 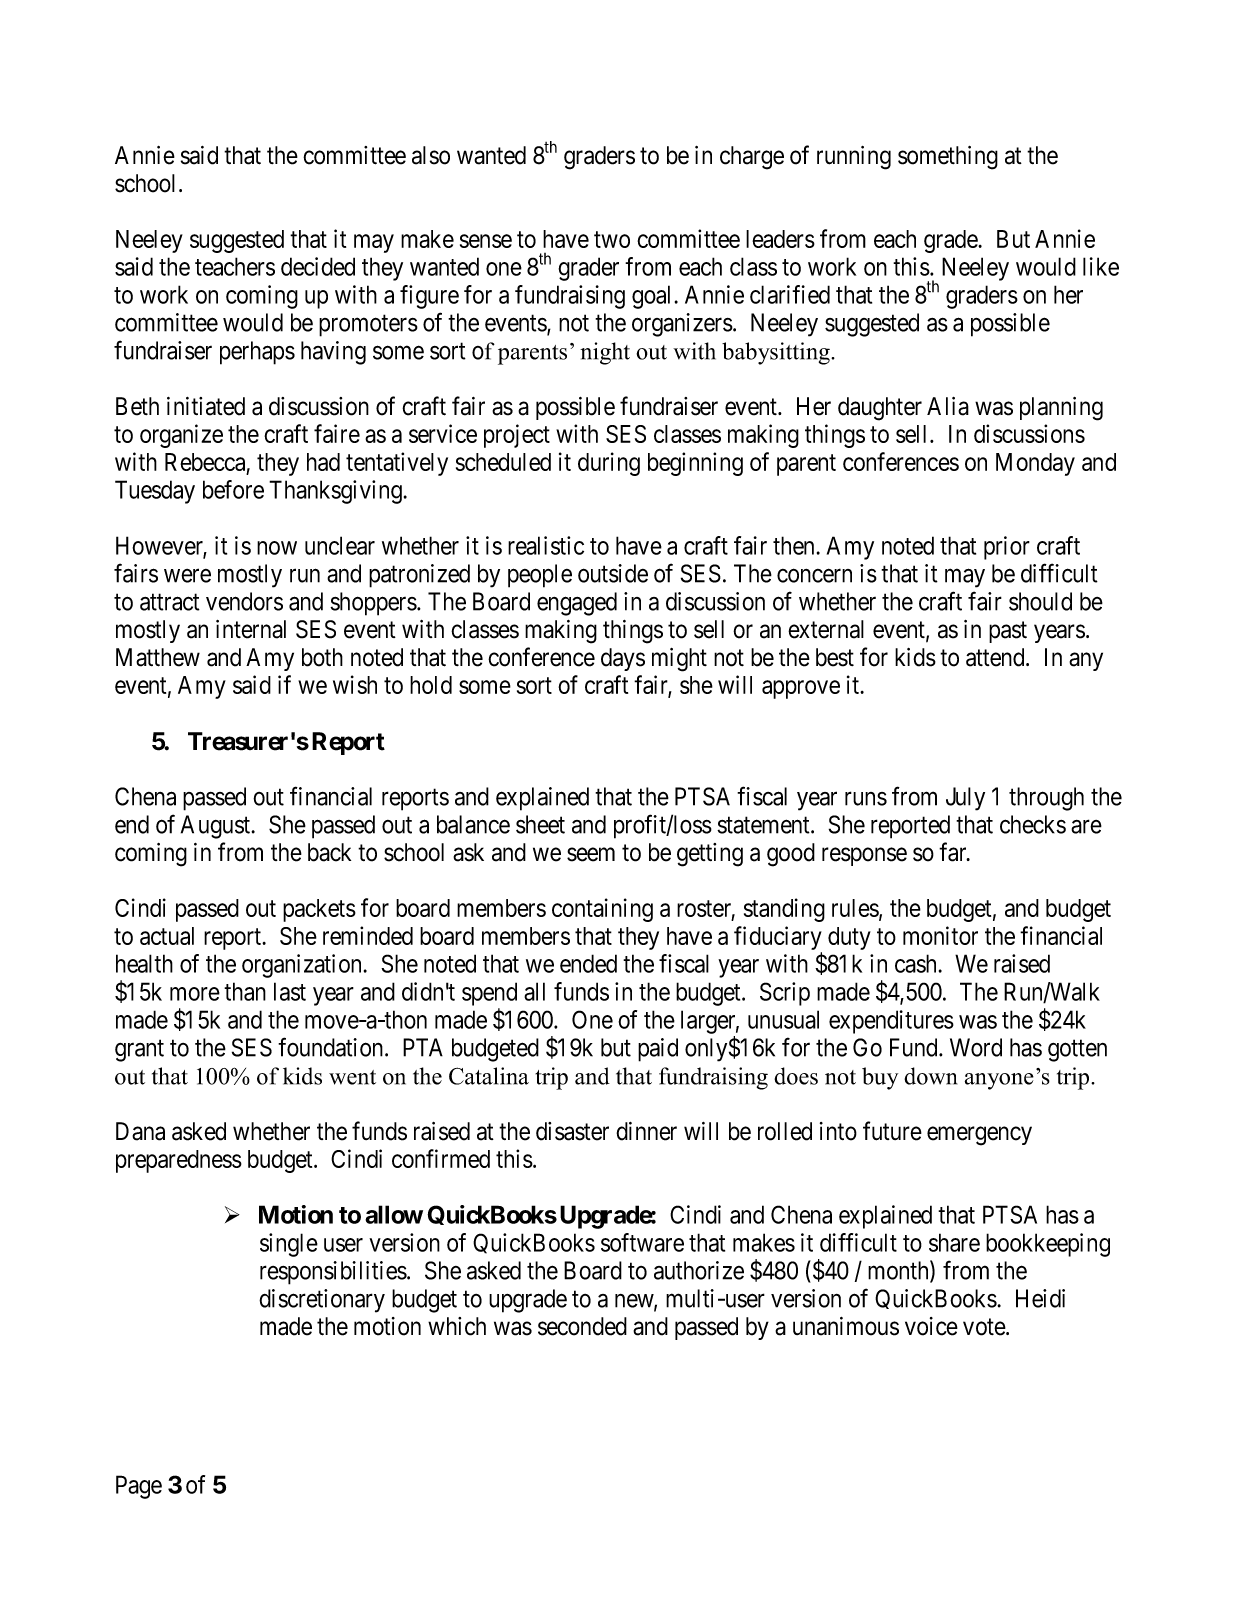 I want to click on decided, so click(x=318, y=266).
